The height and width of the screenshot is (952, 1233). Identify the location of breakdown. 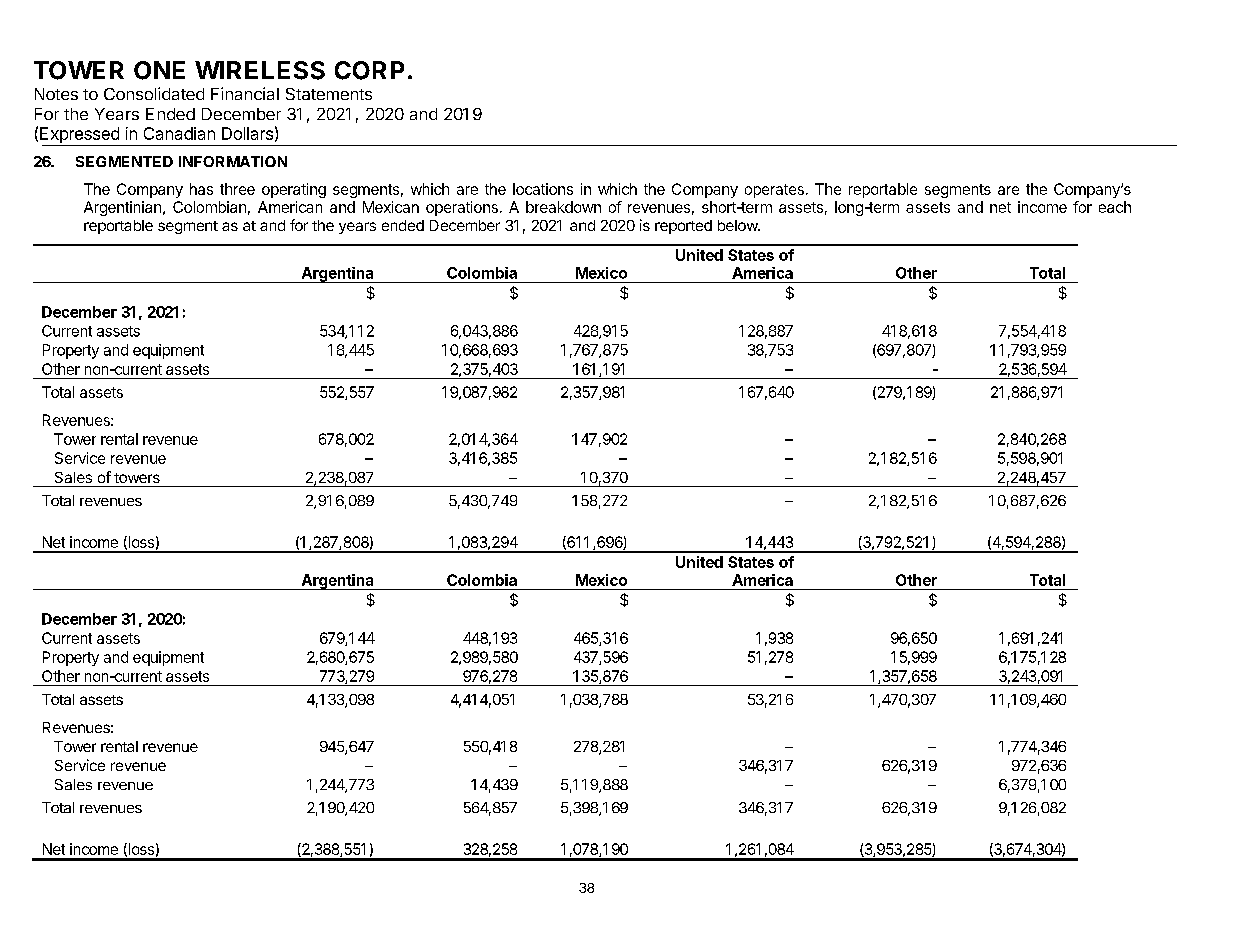
(563, 207).
